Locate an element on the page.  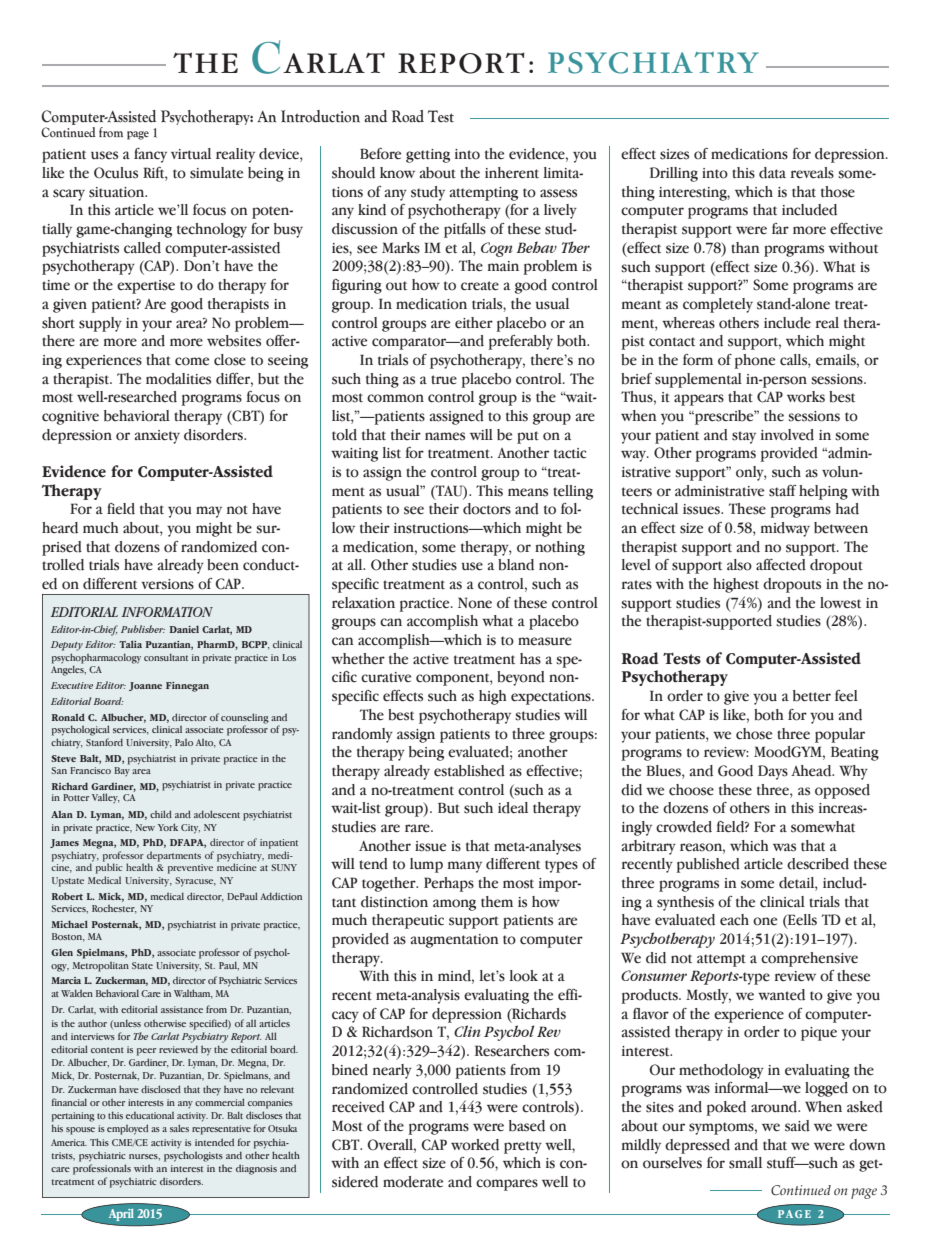
compares is located at coordinates (507, 1185).
